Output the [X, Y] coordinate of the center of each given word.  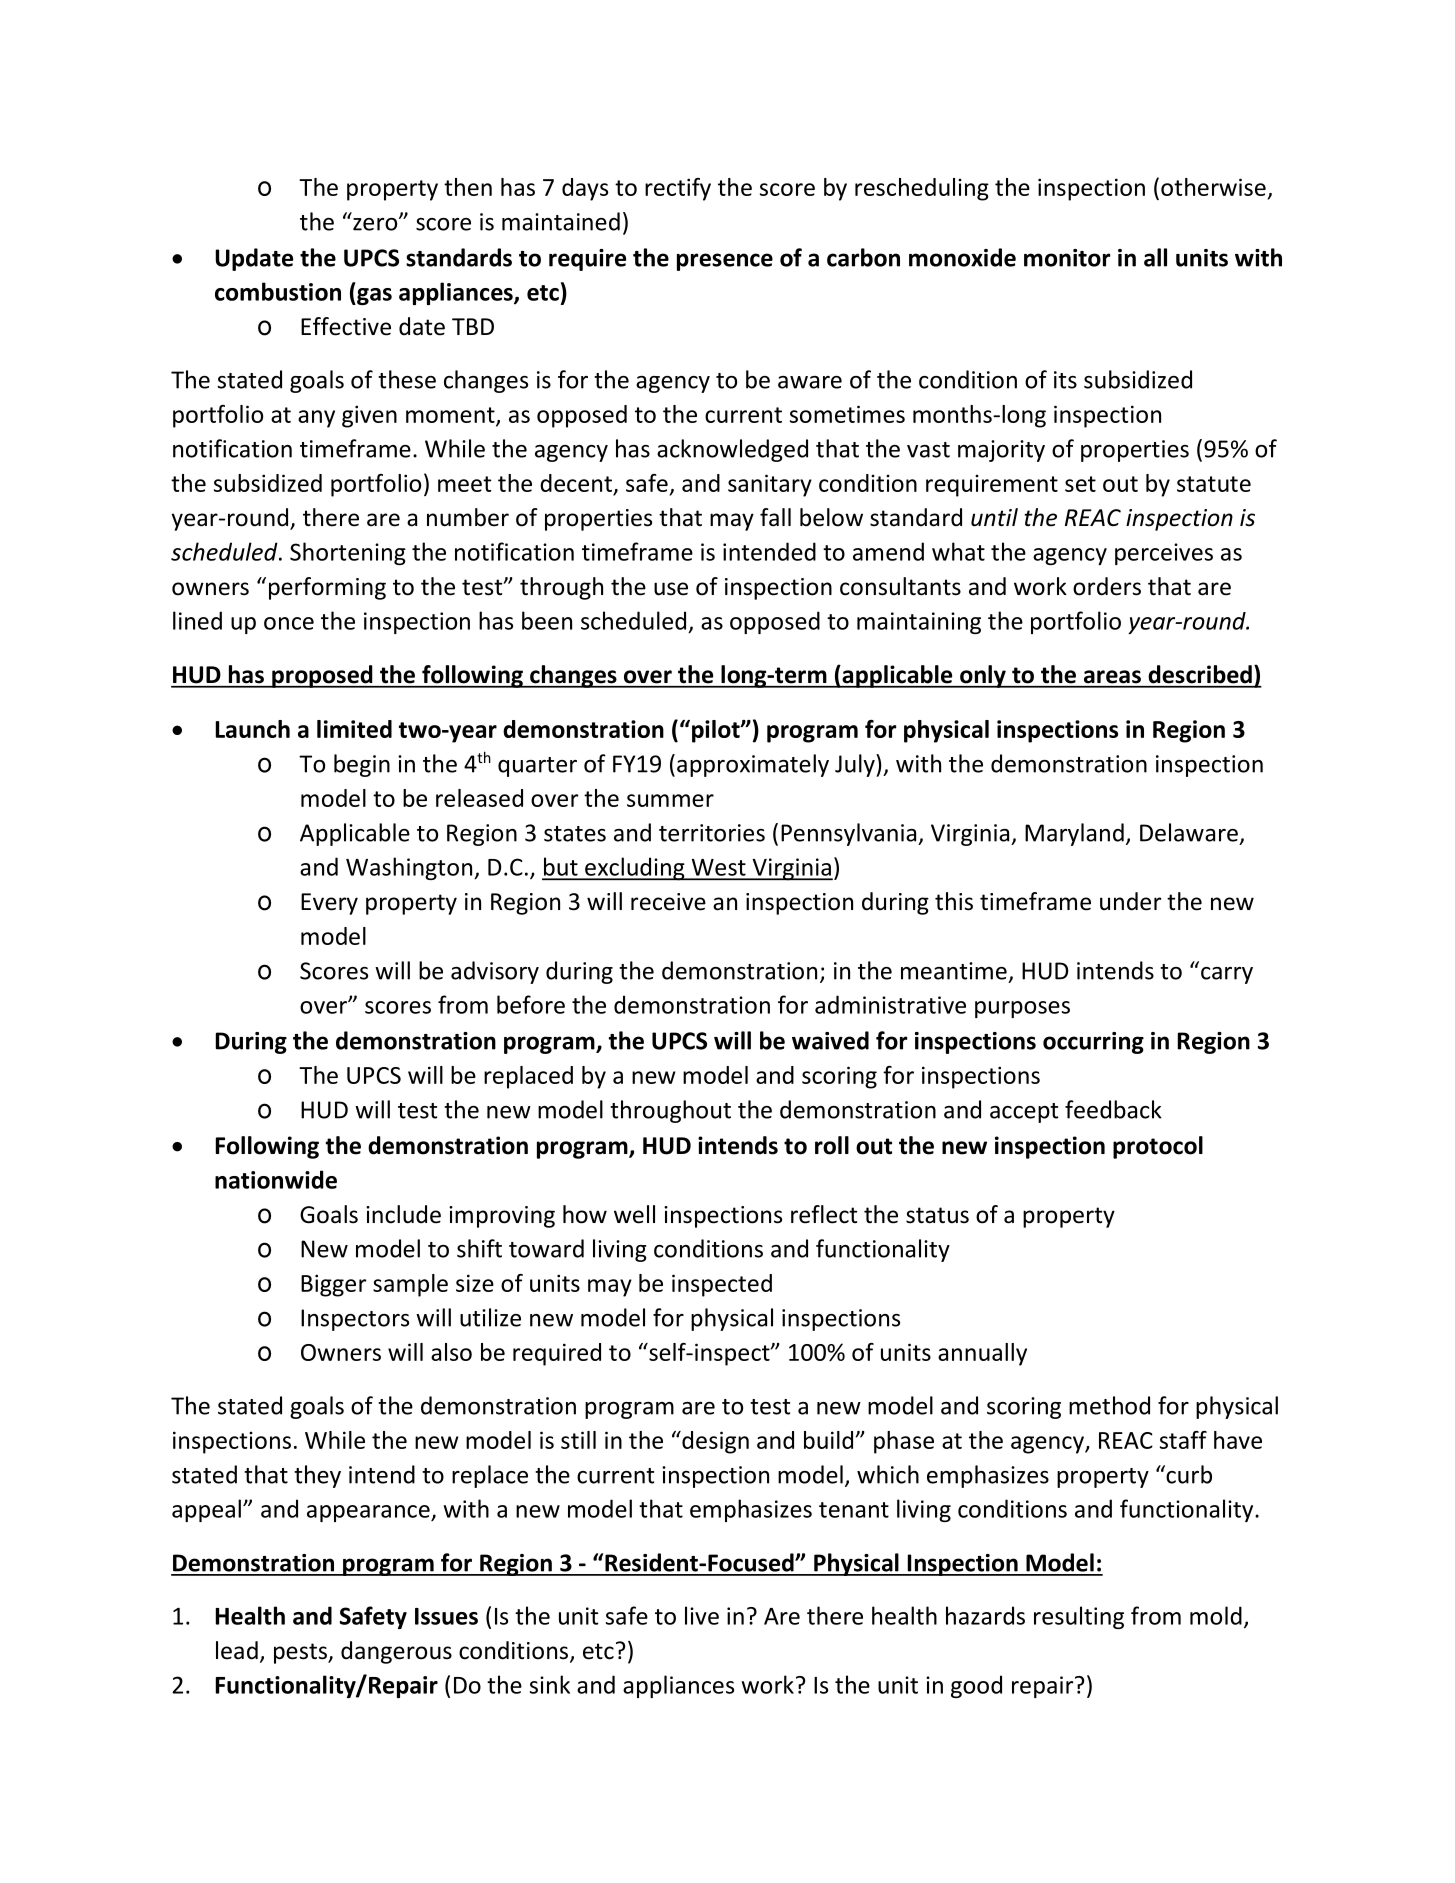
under [1130, 901]
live [702, 1615]
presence [725, 262]
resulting [1079, 1617]
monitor [1067, 258]
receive [668, 902]
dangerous [396, 1652]
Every [329, 904]
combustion [278, 291]
